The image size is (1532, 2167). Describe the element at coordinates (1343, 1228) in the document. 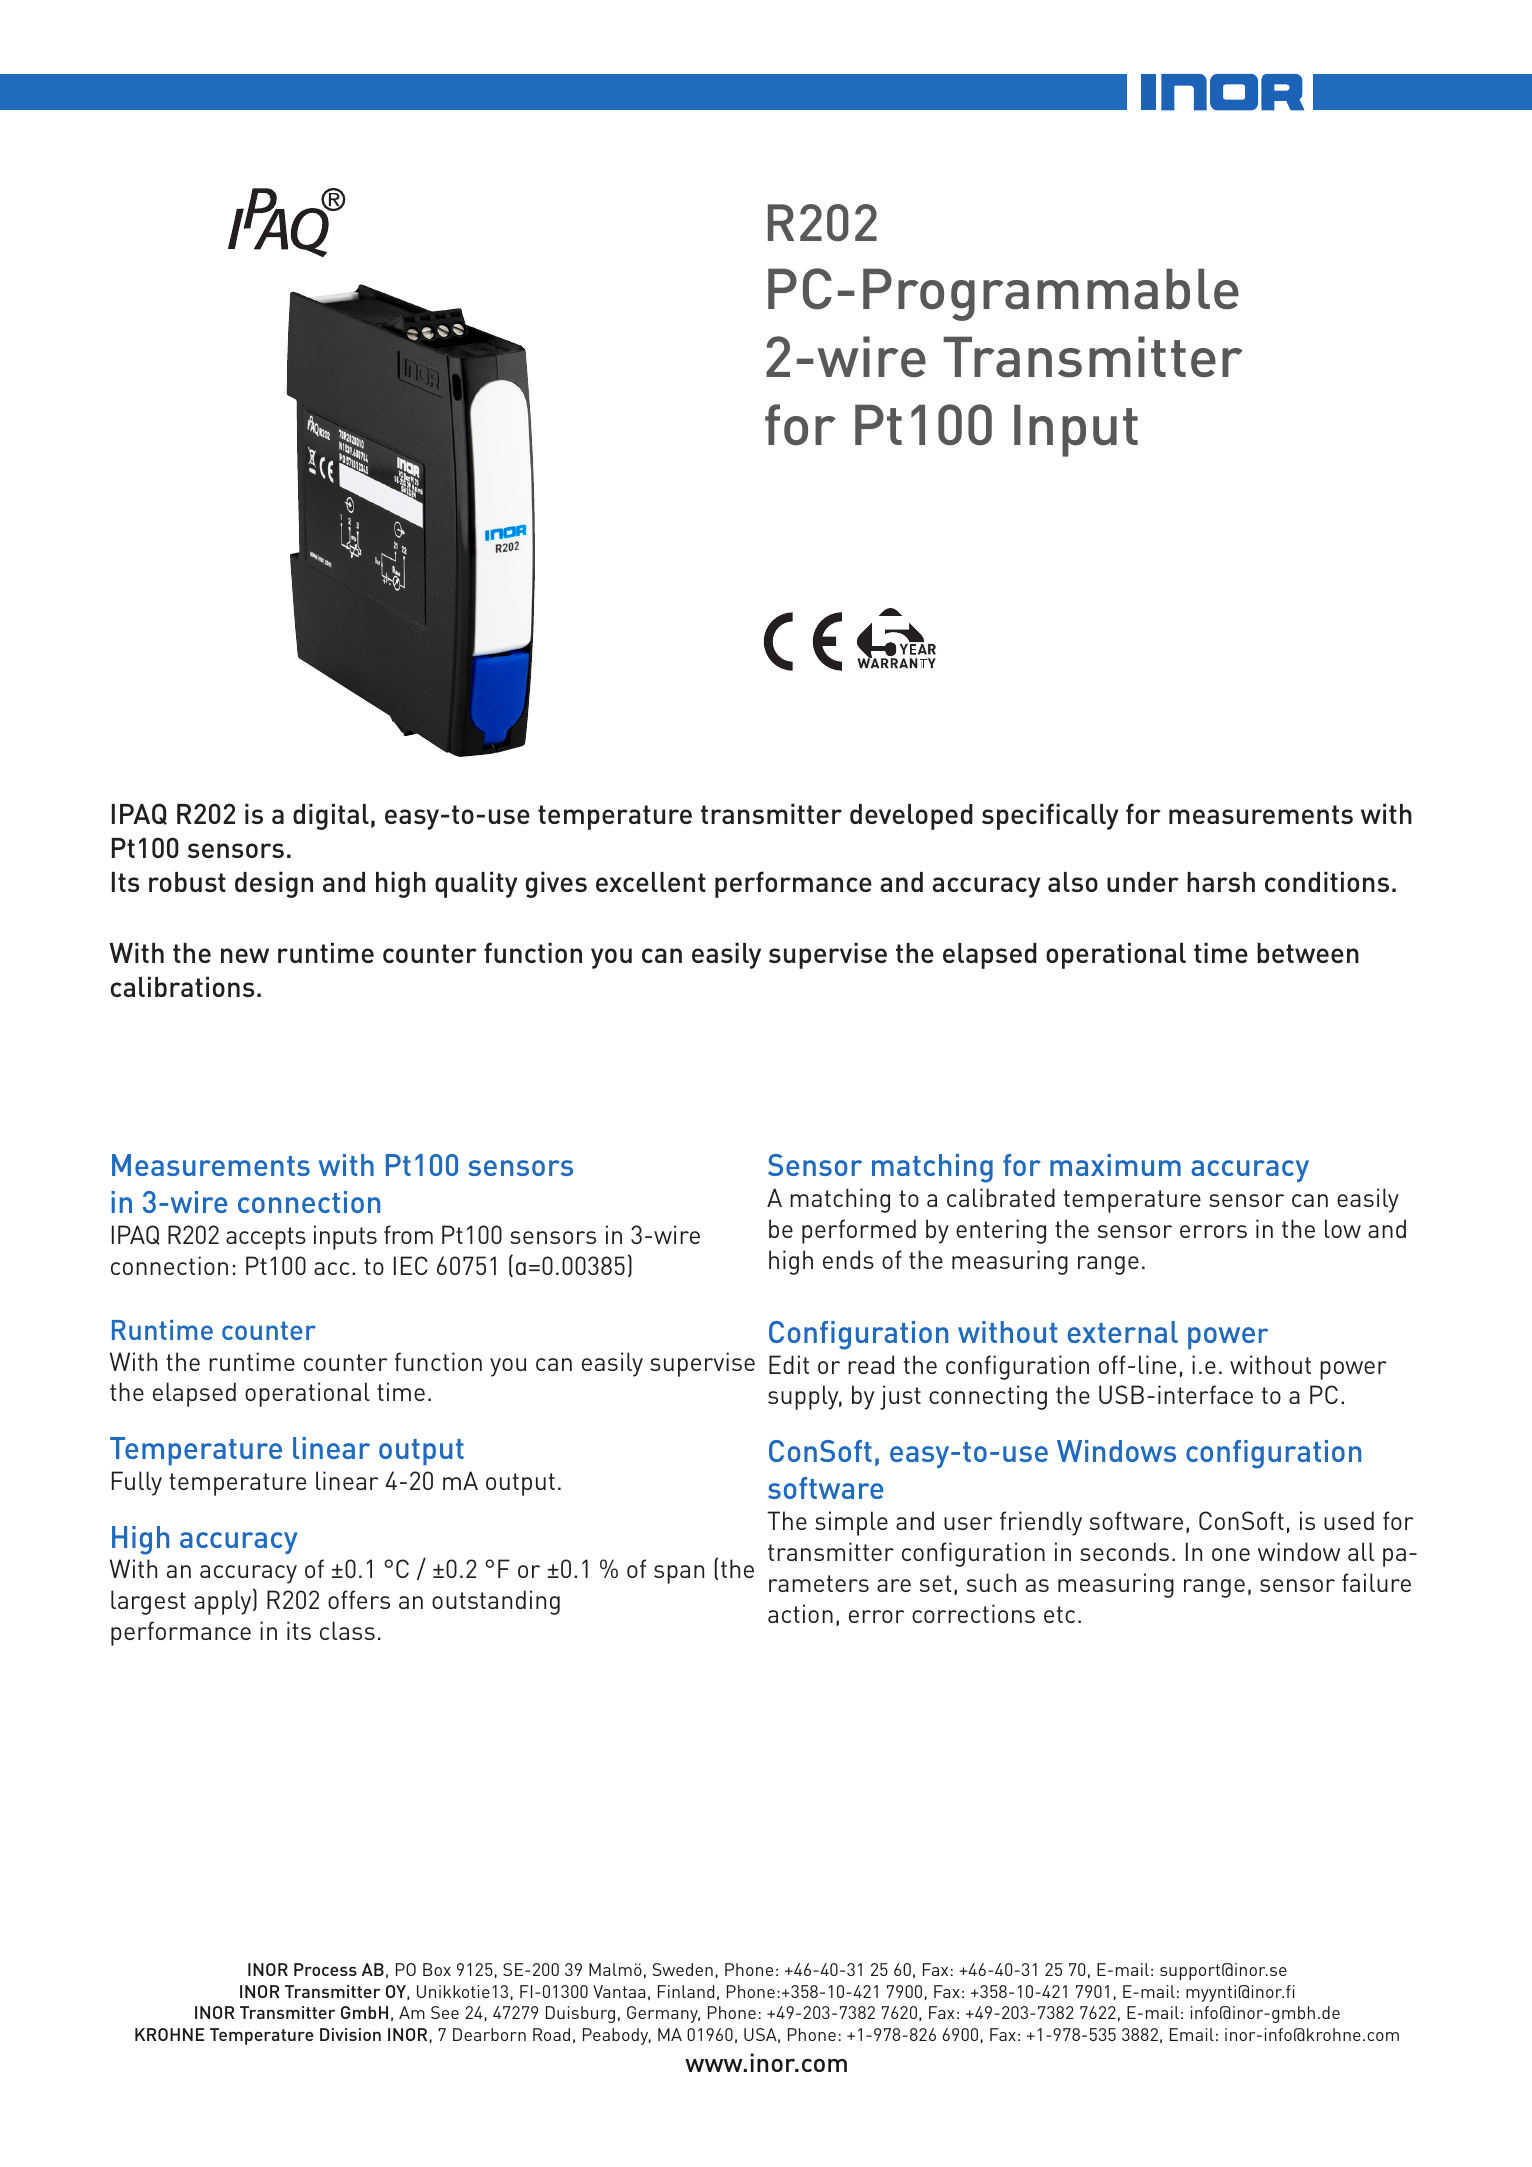

I see `low` at that location.
